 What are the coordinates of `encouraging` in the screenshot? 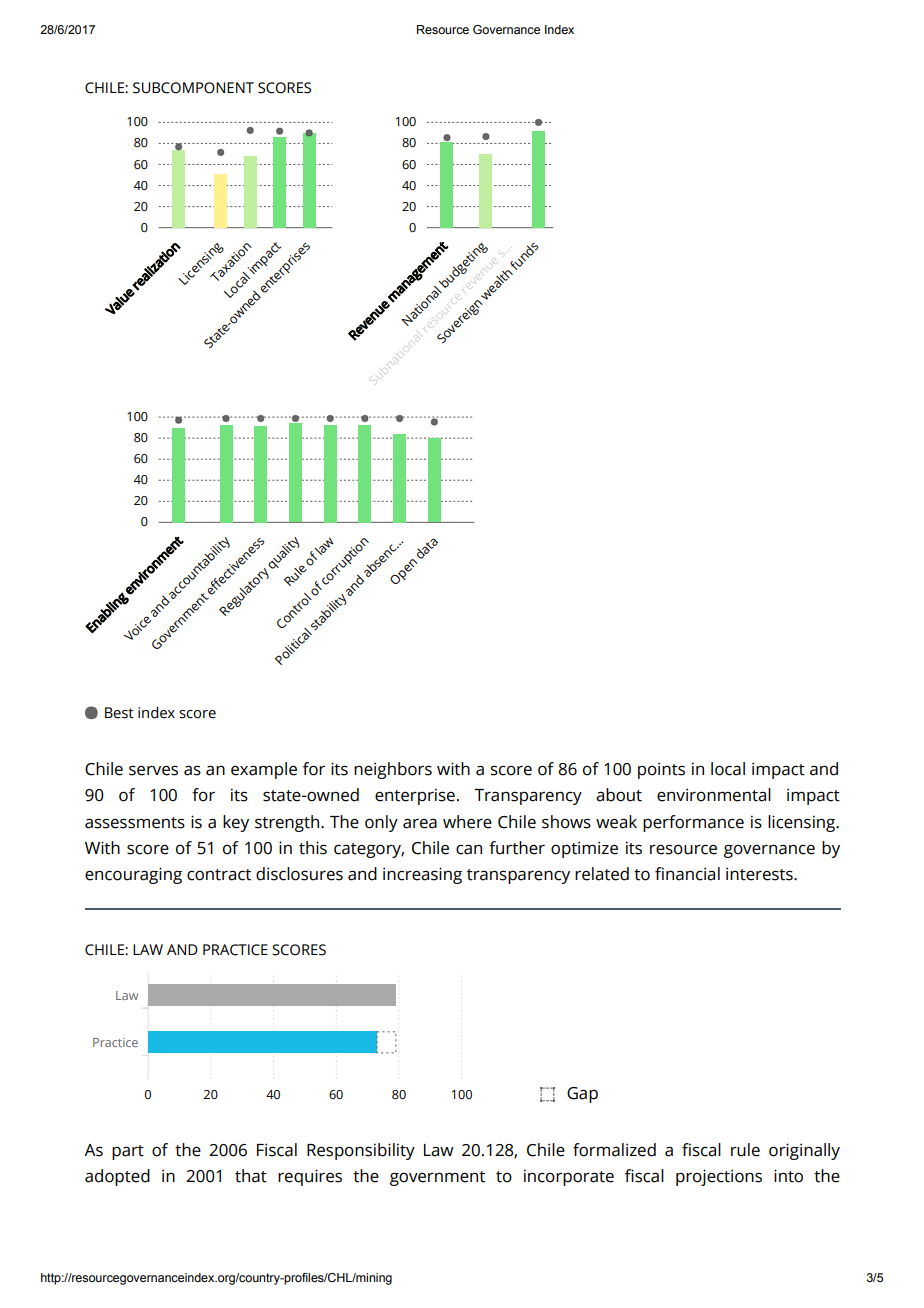 It's located at (133, 875).
